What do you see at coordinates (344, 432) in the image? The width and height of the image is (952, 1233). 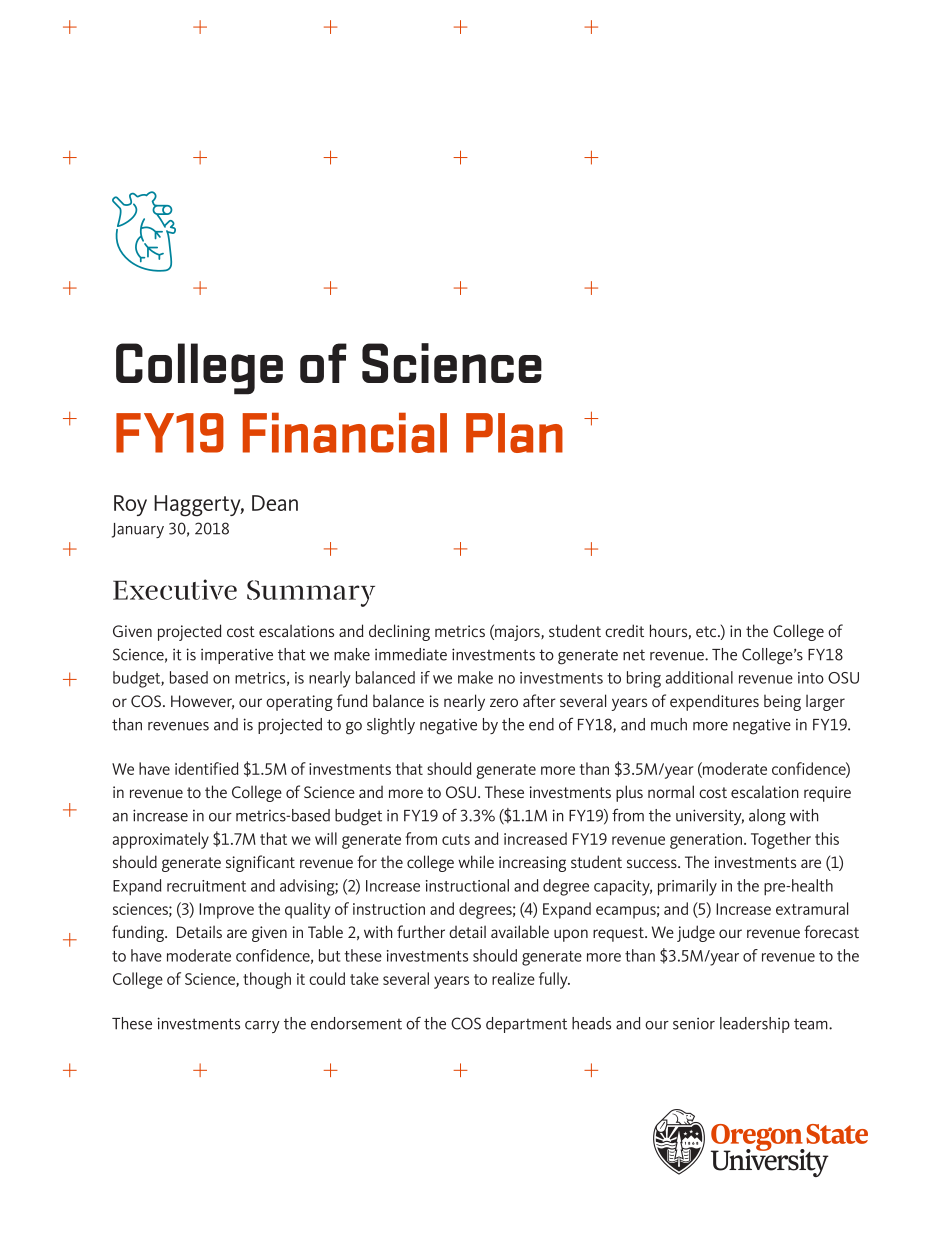 I see `Financial` at bounding box center [344, 432].
